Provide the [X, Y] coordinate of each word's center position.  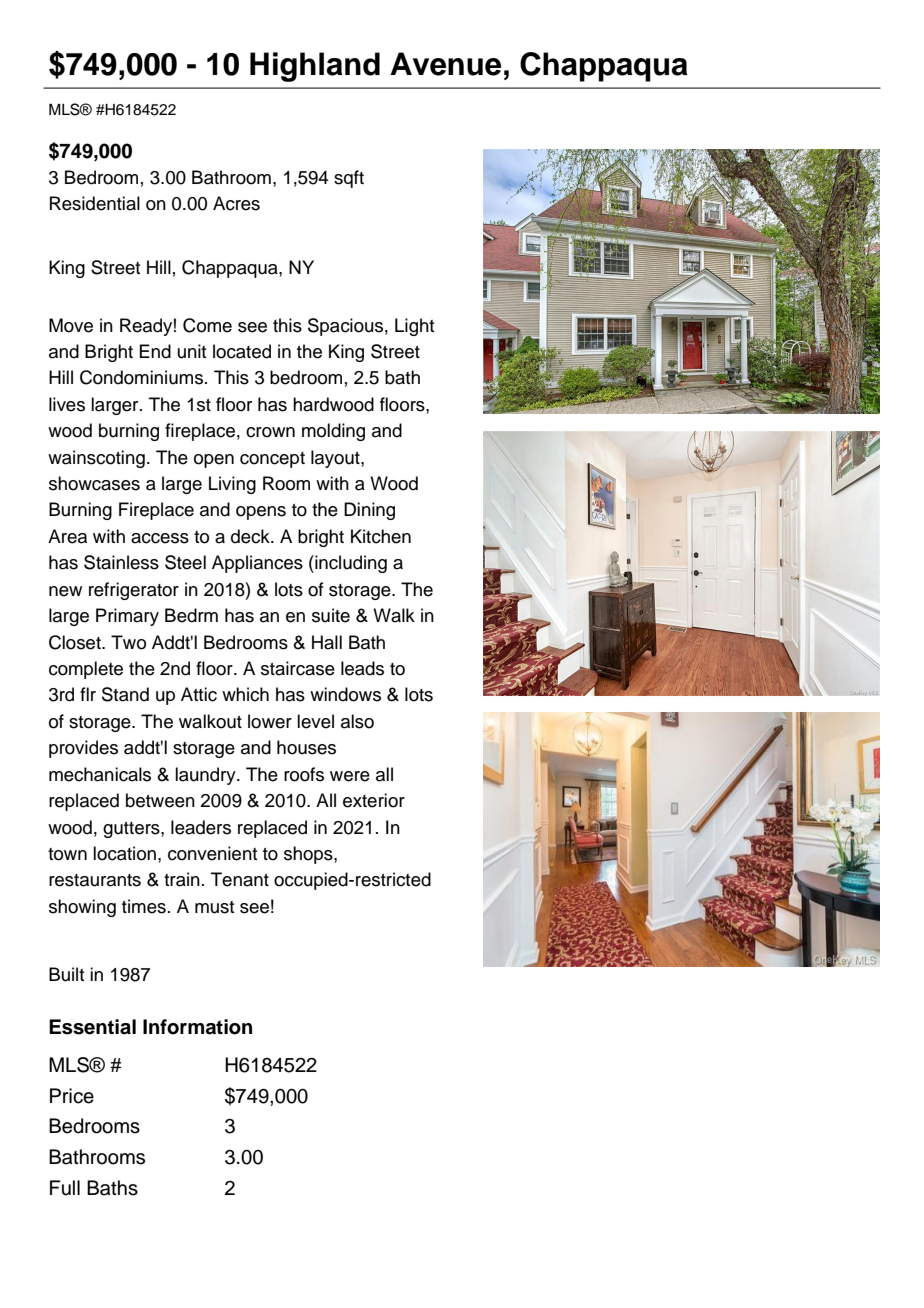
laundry [206, 776]
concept [272, 460]
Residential [95, 203]
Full [65, 1188]
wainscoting [96, 459]
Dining [369, 511]
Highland [315, 67]
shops [309, 855]
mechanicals [100, 774]
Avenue [445, 64]
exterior [374, 800]
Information [197, 1027]
